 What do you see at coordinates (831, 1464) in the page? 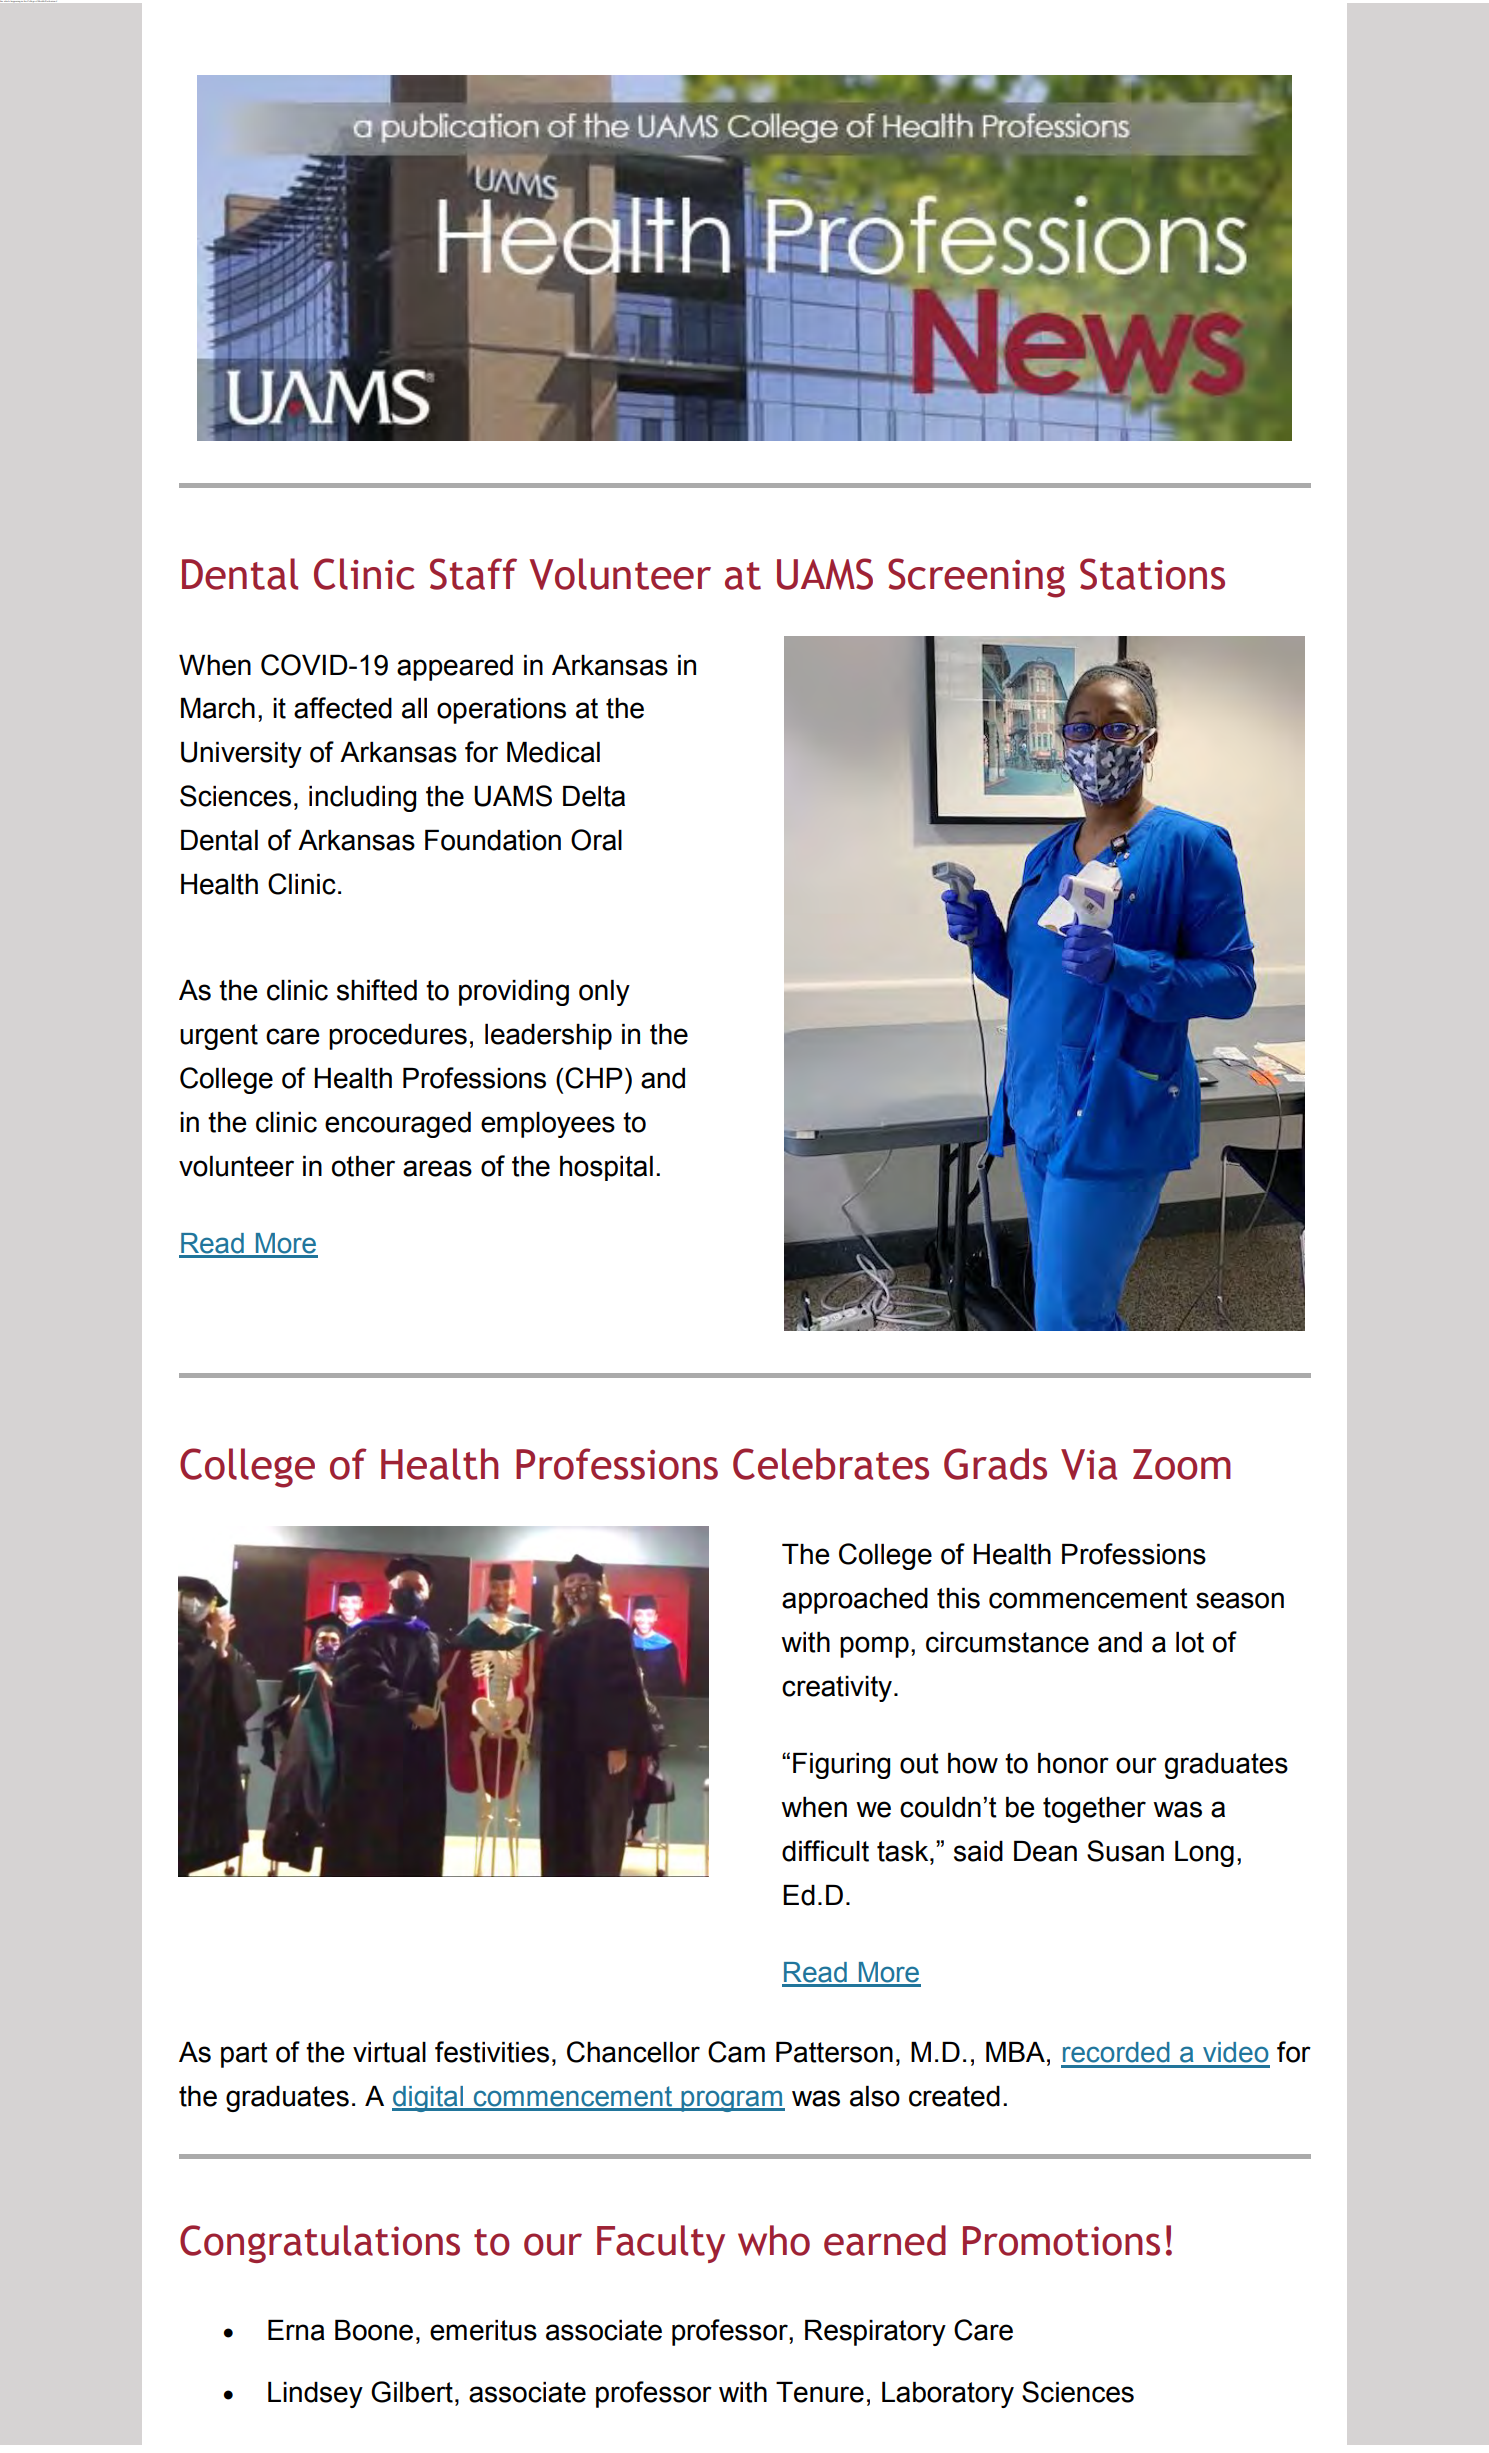
I see `Celebrates` at bounding box center [831, 1464].
